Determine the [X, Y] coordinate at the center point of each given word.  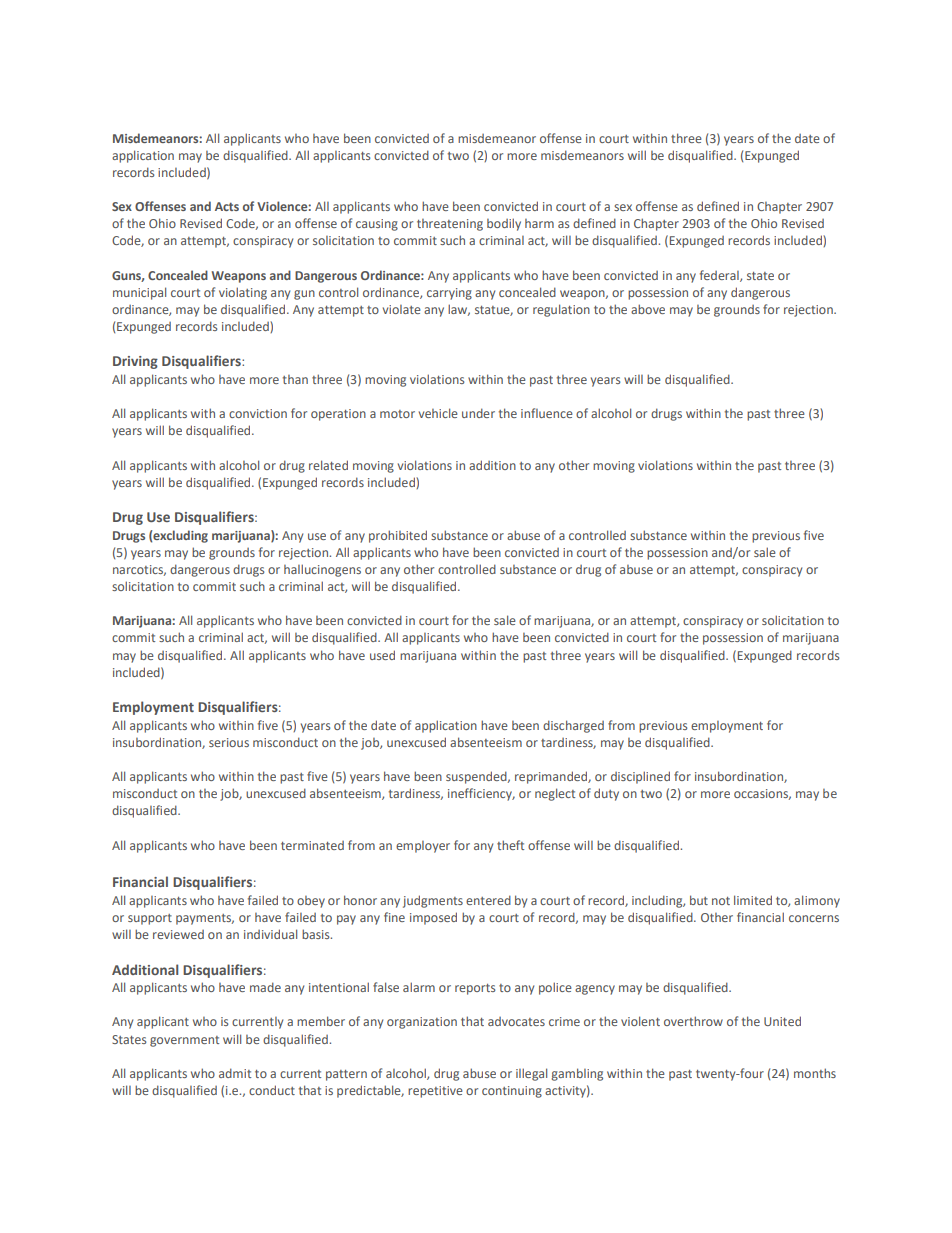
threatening [450, 225]
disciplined [640, 777]
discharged [573, 726]
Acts [227, 206]
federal [720, 276]
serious [229, 742]
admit [235, 1073]
